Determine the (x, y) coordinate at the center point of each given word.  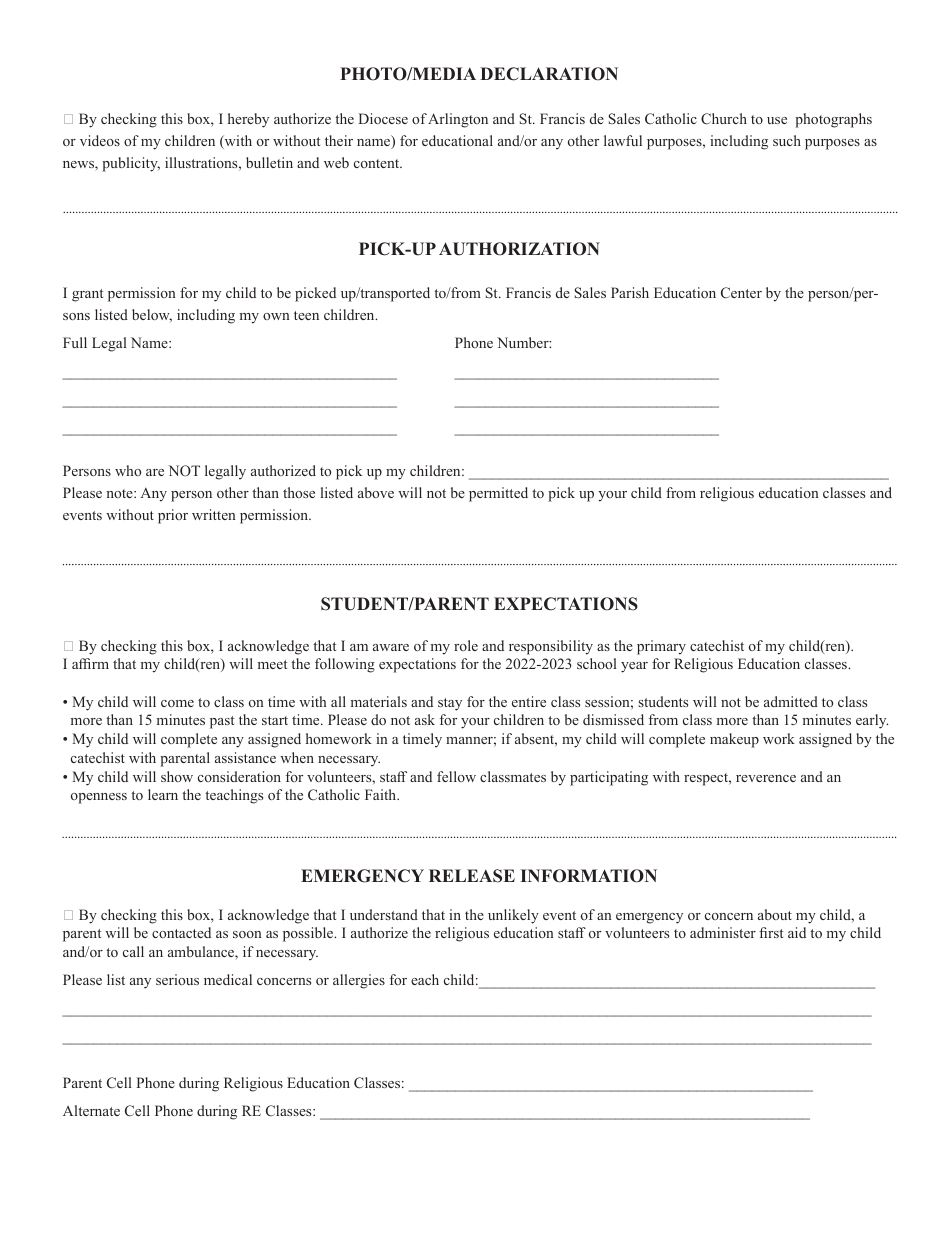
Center (741, 292)
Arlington (458, 120)
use (777, 120)
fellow (456, 776)
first (771, 932)
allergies (359, 981)
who (128, 470)
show (177, 776)
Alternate (91, 1110)
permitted (498, 494)
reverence (766, 778)
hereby (248, 120)
